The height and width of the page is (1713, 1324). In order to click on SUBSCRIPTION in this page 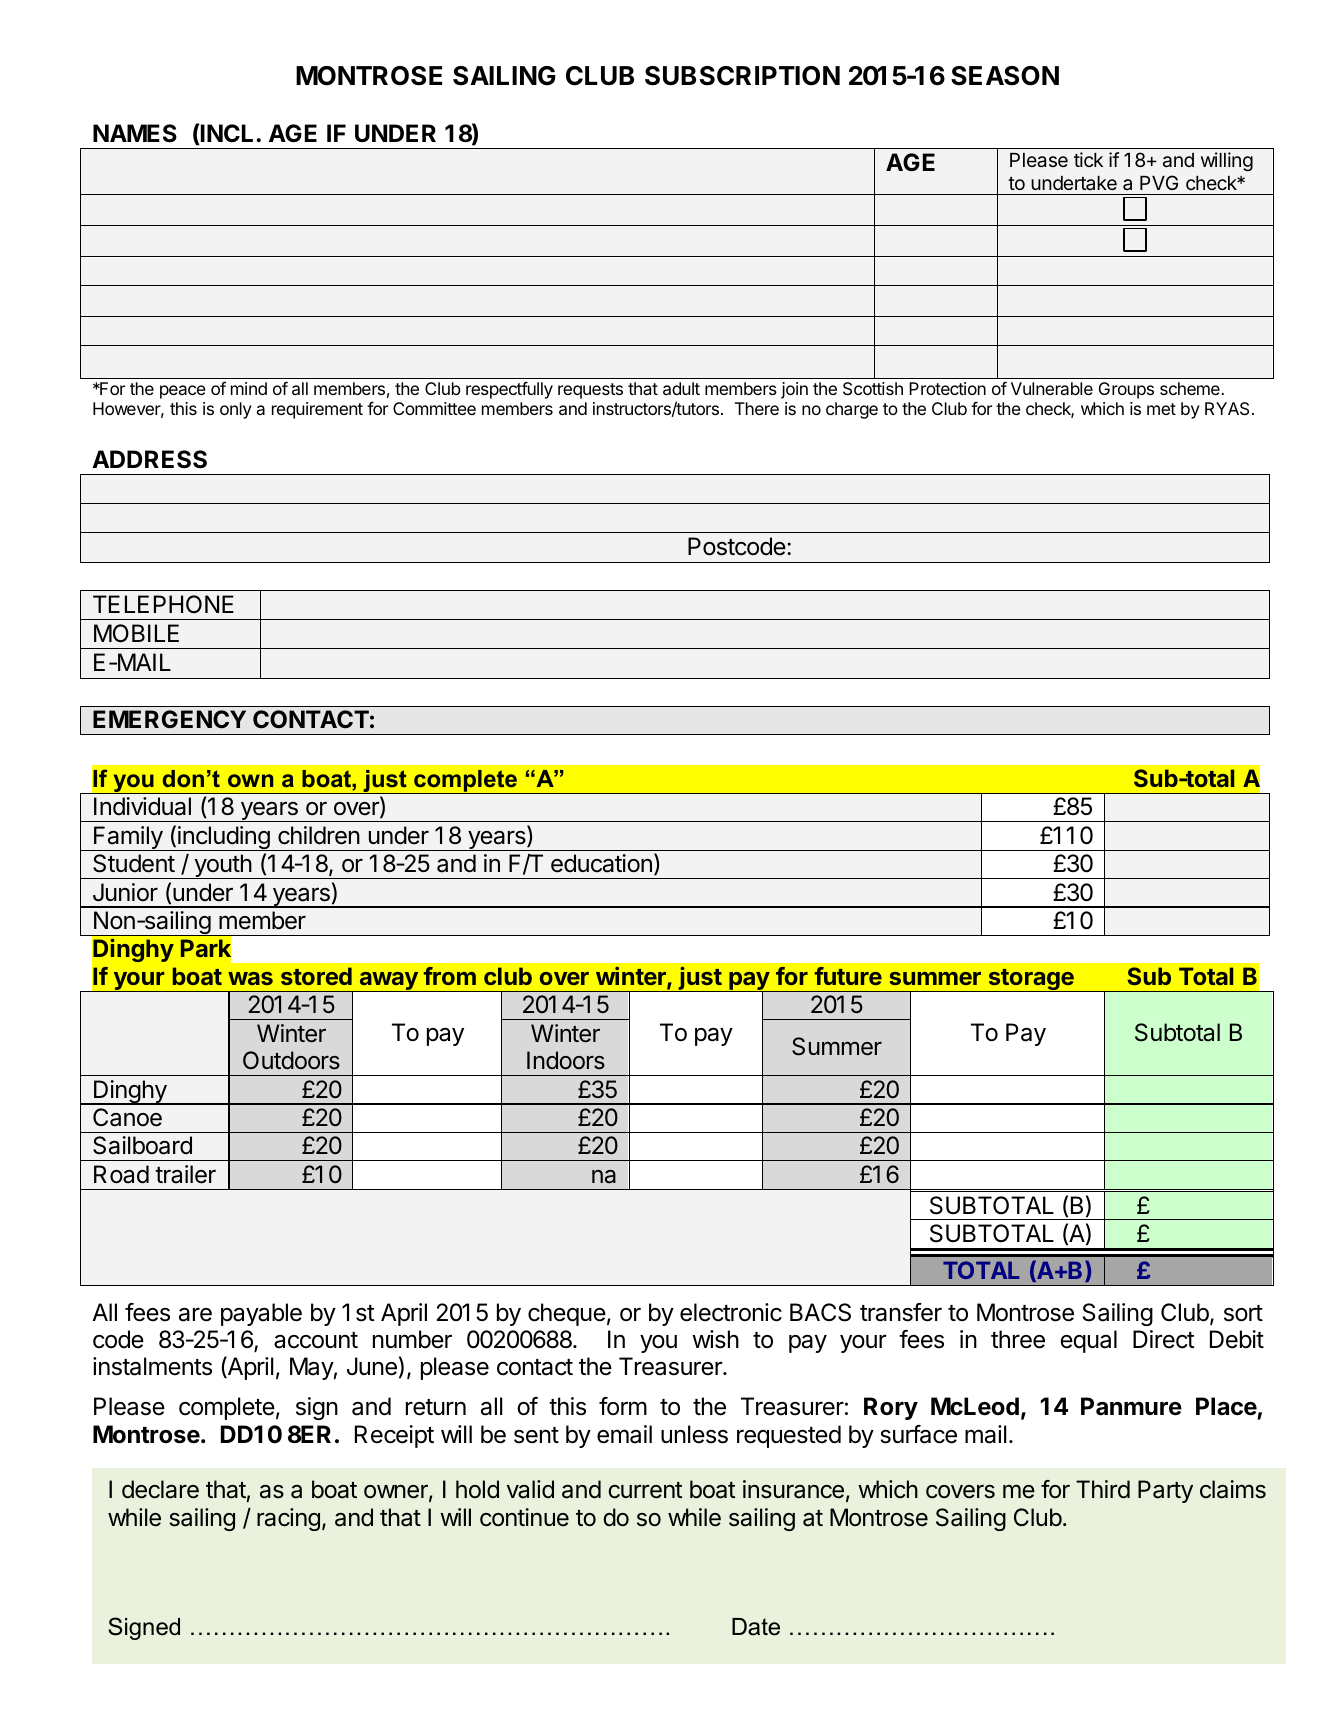, I will do `click(742, 76)`.
